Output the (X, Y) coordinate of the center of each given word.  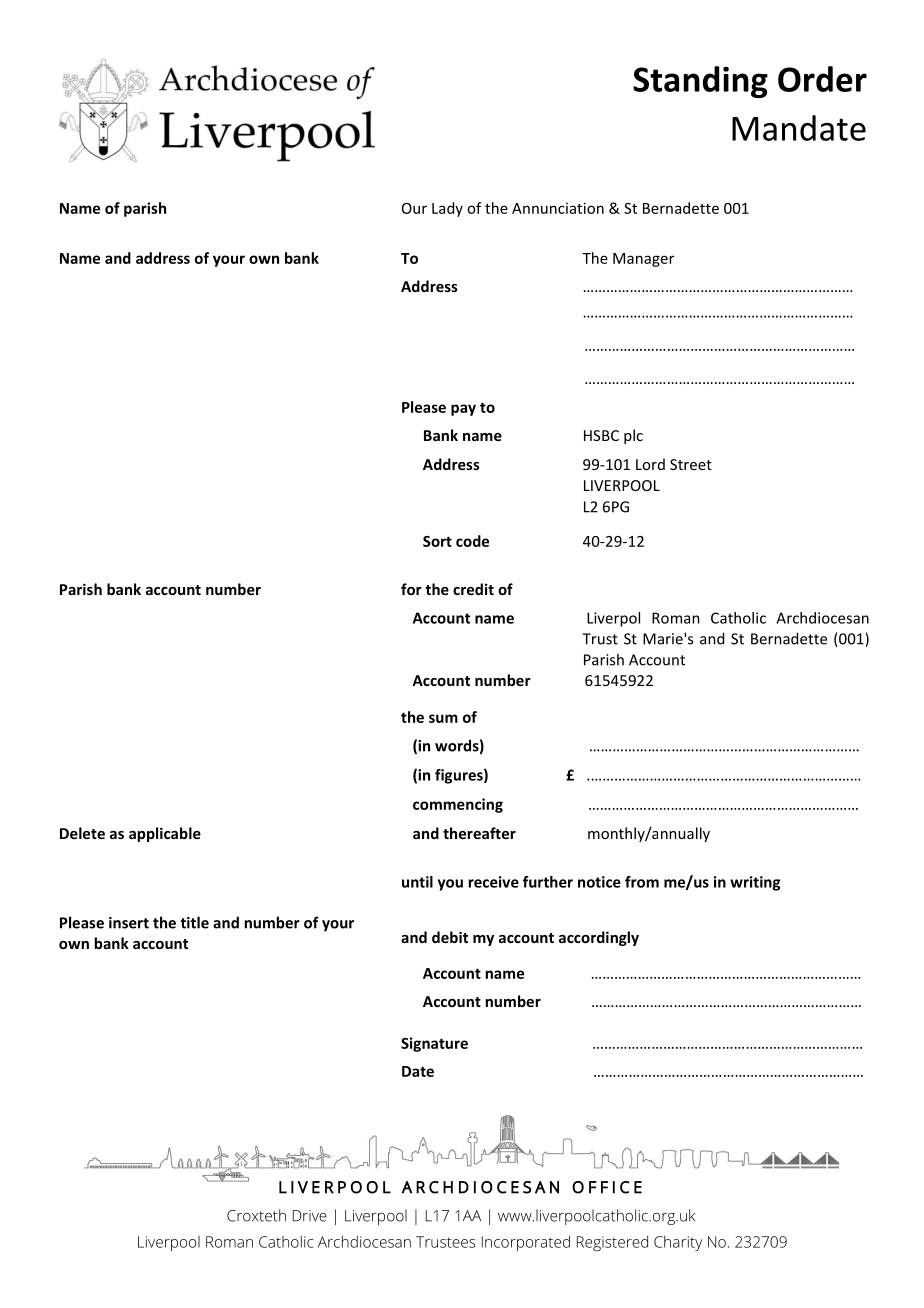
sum (443, 718)
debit (450, 937)
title (194, 922)
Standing (700, 82)
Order (822, 79)
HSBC (601, 435)
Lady (447, 209)
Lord (650, 464)
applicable (165, 834)
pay (463, 410)
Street (691, 464)
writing (755, 883)
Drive (310, 1216)
